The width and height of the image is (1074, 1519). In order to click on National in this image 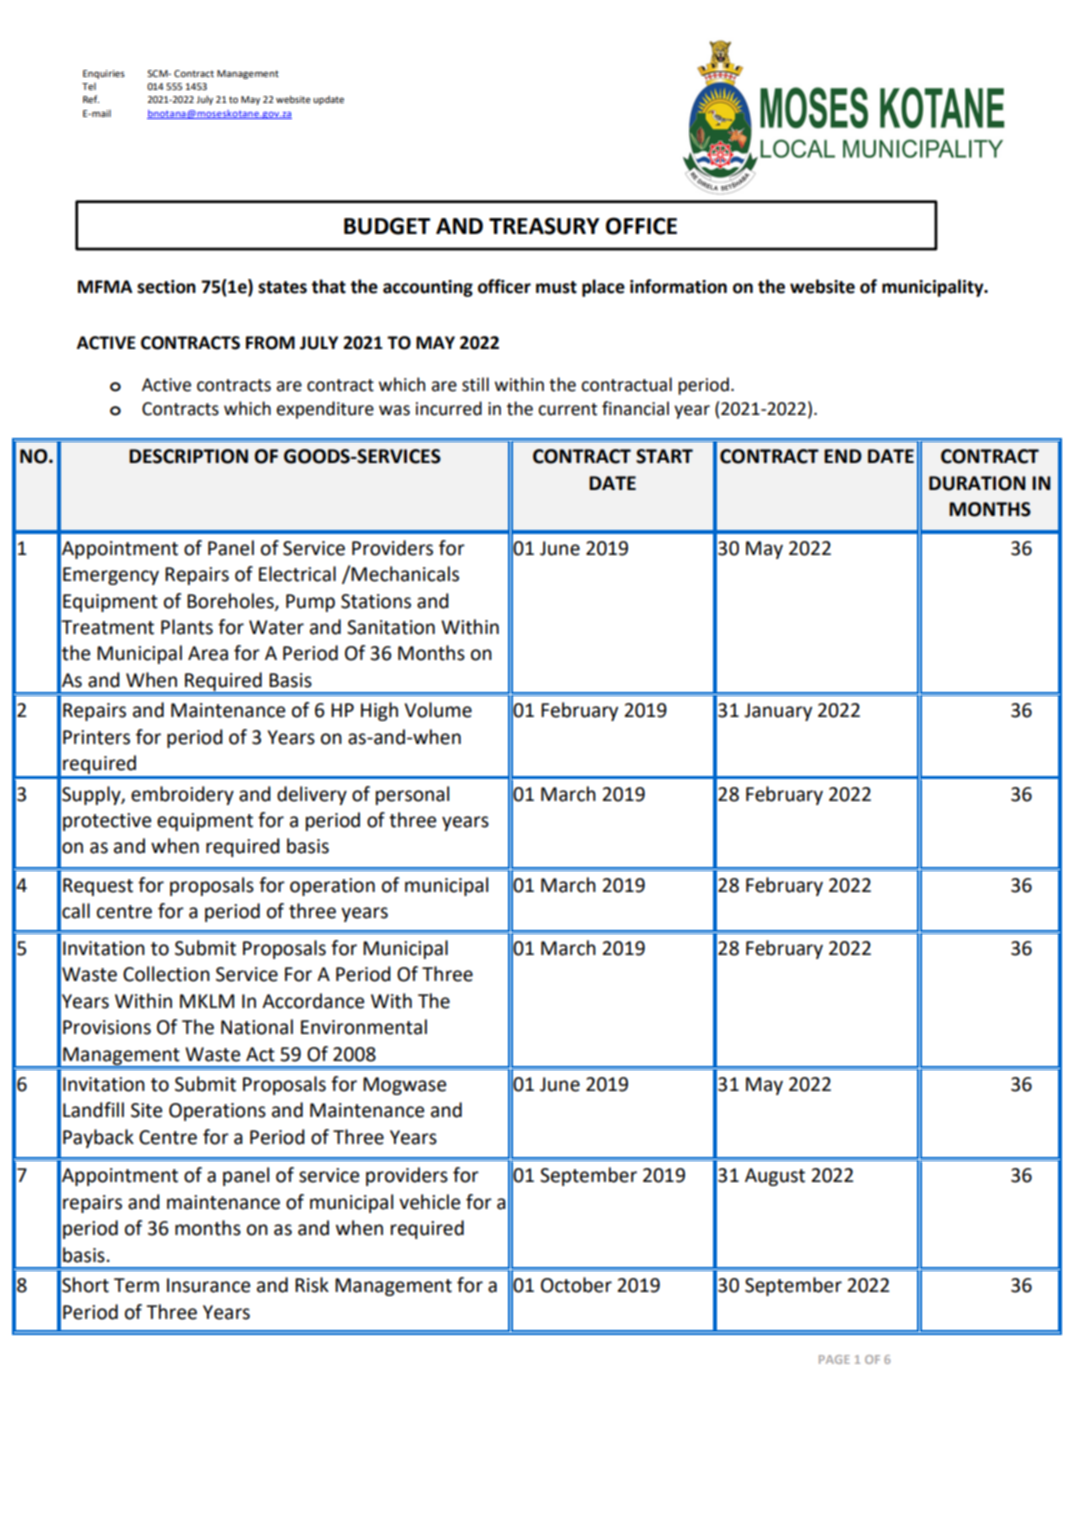, I will do `click(257, 1027)`.
